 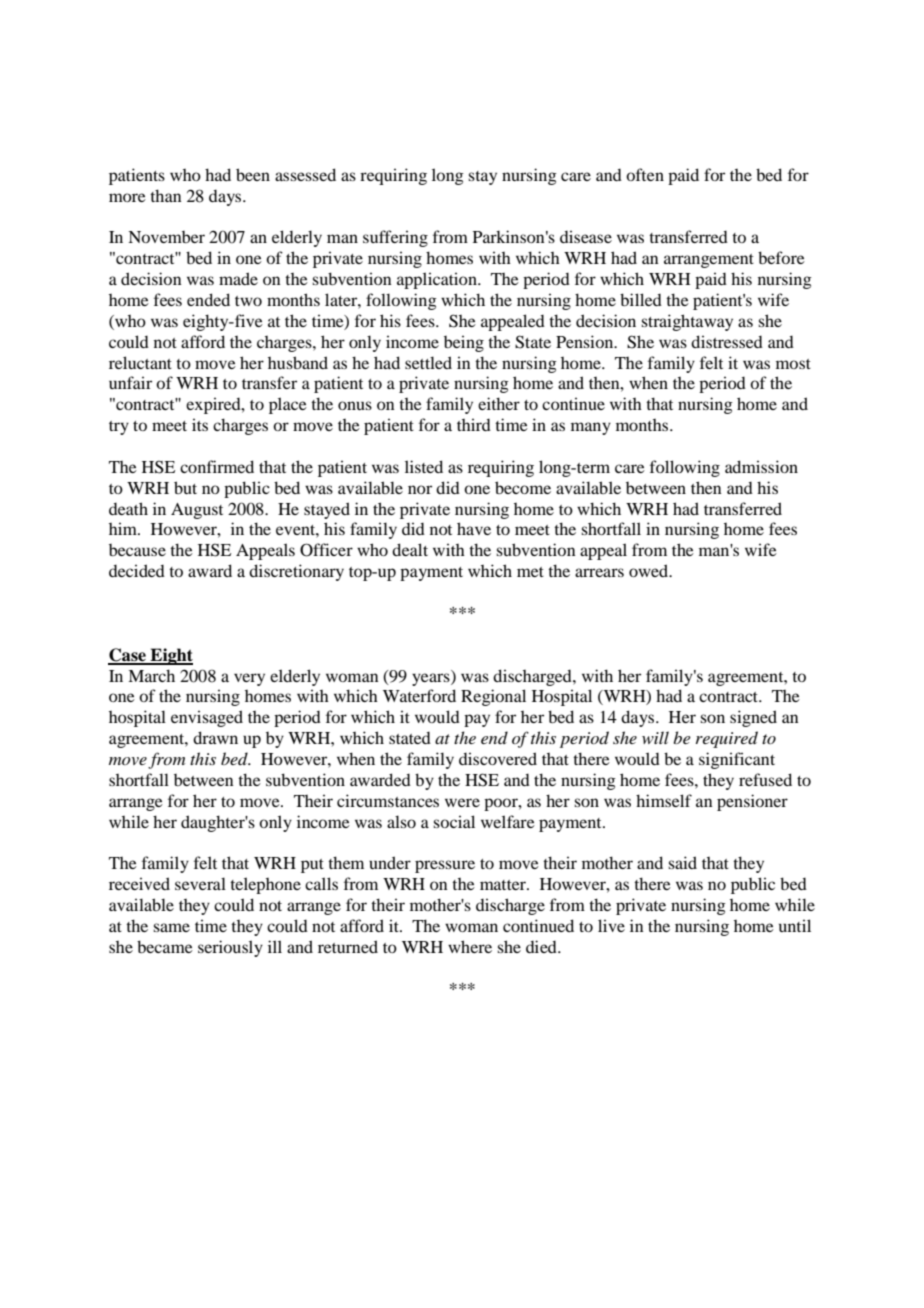 What do you see at coordinates (645, 174) in the page?
I see `often` at bounding box center [645, 174].
